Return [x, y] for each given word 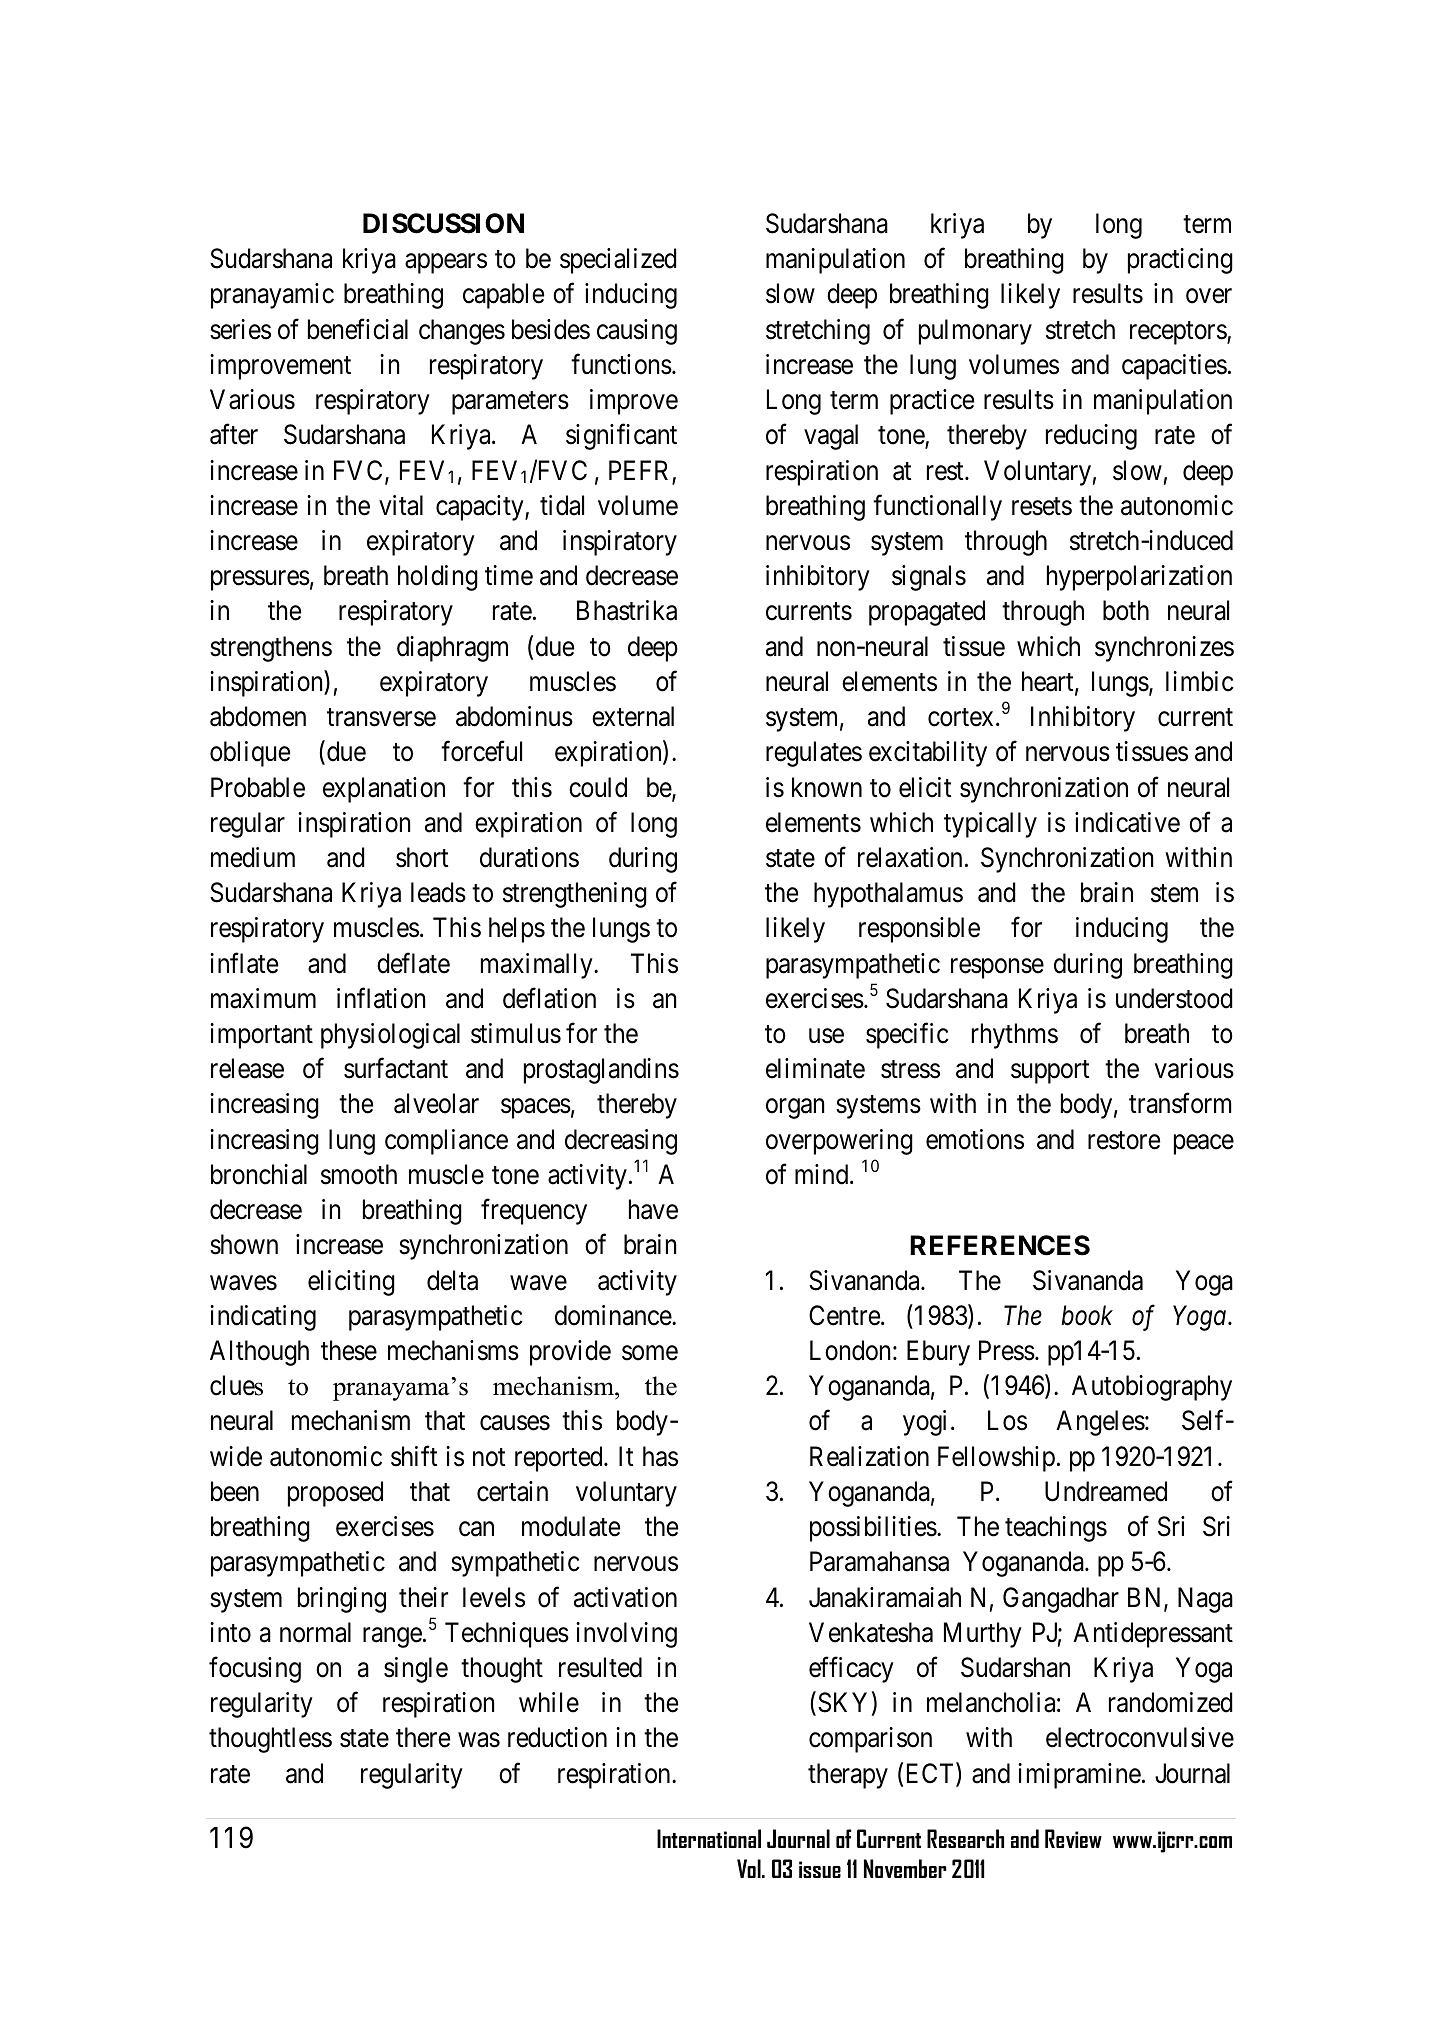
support [1050, 1072]
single [416, 1670]
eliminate [815, 1068]
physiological [390, 1036]
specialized [618, 261]
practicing [1180, 261]
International [709, 1838]
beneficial [358, 329]
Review [1073, 1838]
